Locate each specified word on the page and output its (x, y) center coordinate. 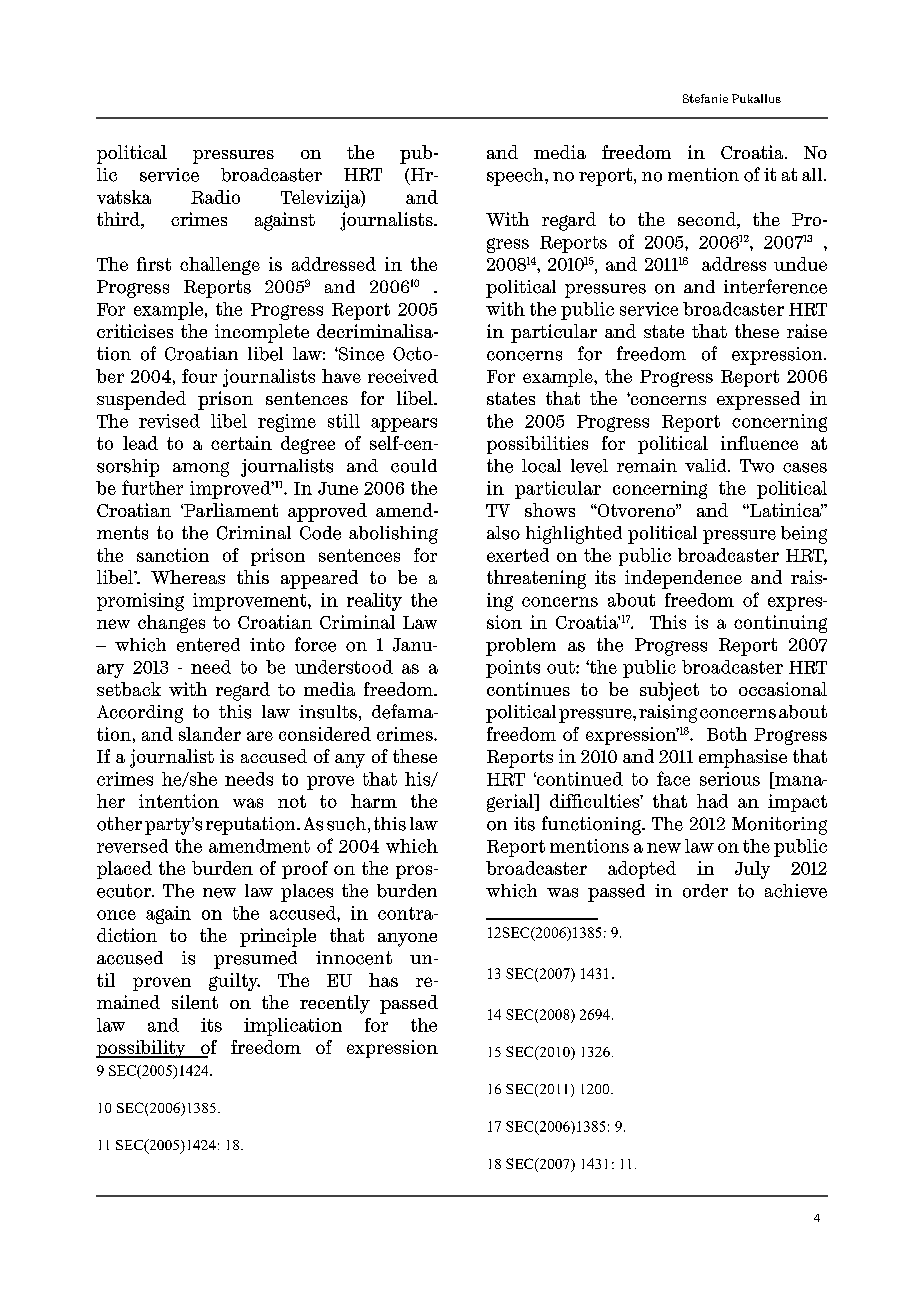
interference (775, 286)
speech (516, 177)
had (712, 801)
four (199, 376)
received (403, 376)
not (292, 801)
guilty (234, 982)
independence (683, 579)
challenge (220, 266)
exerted (518, 555)
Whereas (188, 577)
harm (374, 801)
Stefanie (705, 98)
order (705, 891)
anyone (407, 940)
